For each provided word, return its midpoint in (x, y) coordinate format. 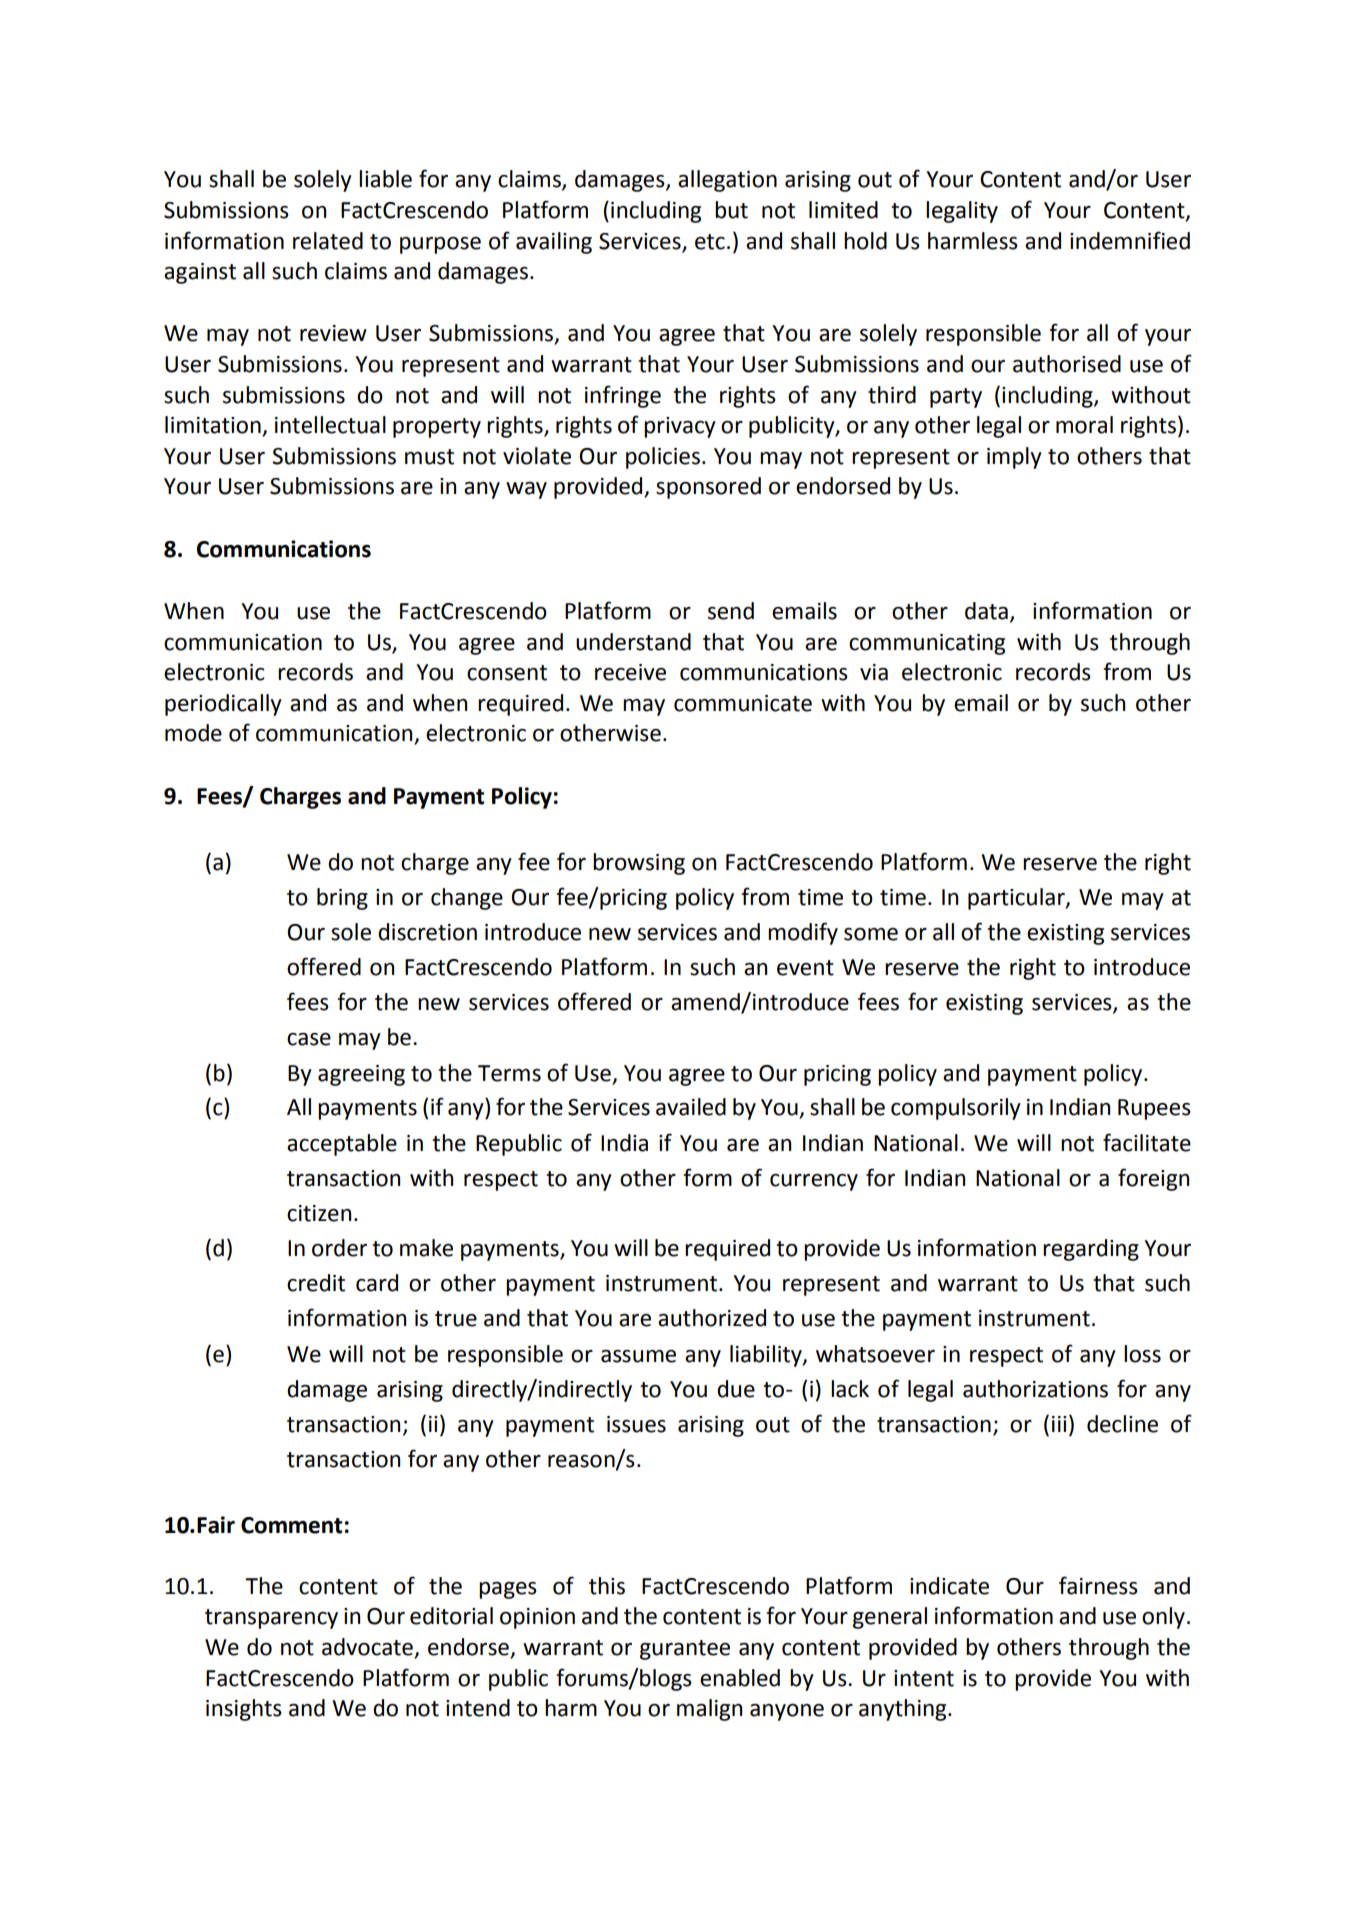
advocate (368, 1648)
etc (710, 242)
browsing (639, 864)
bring (342, 899)
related (328, 241)
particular (1017, 899)
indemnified (1130, 240)
